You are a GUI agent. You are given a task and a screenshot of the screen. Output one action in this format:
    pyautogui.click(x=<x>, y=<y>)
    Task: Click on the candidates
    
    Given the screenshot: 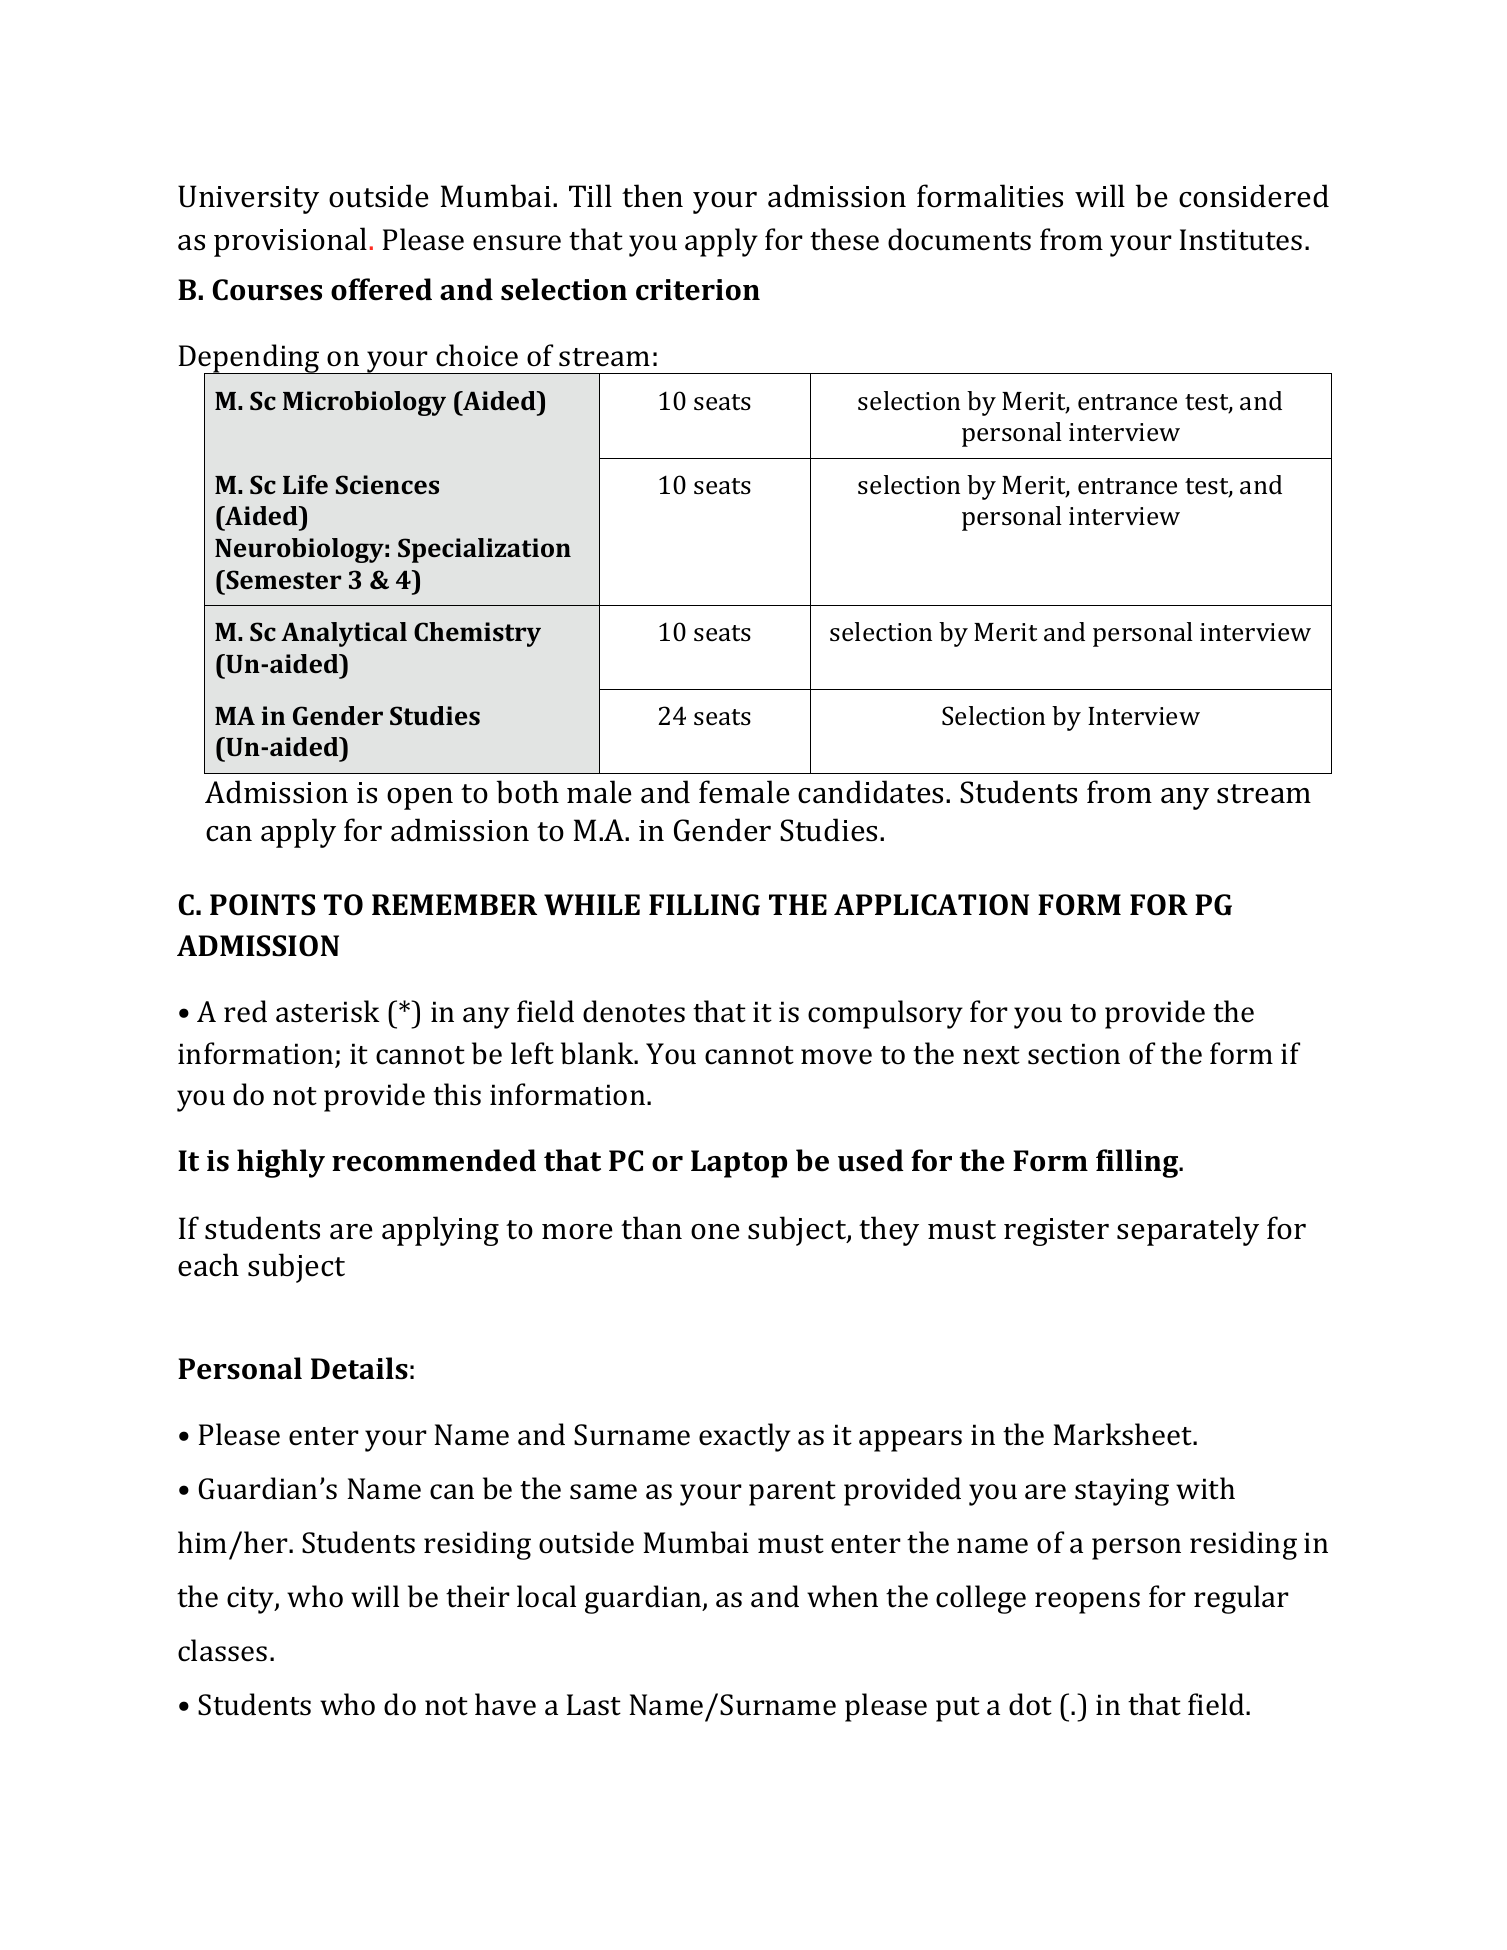 What is the action you would take?
    pyautogui.click(x=872, y=792)
